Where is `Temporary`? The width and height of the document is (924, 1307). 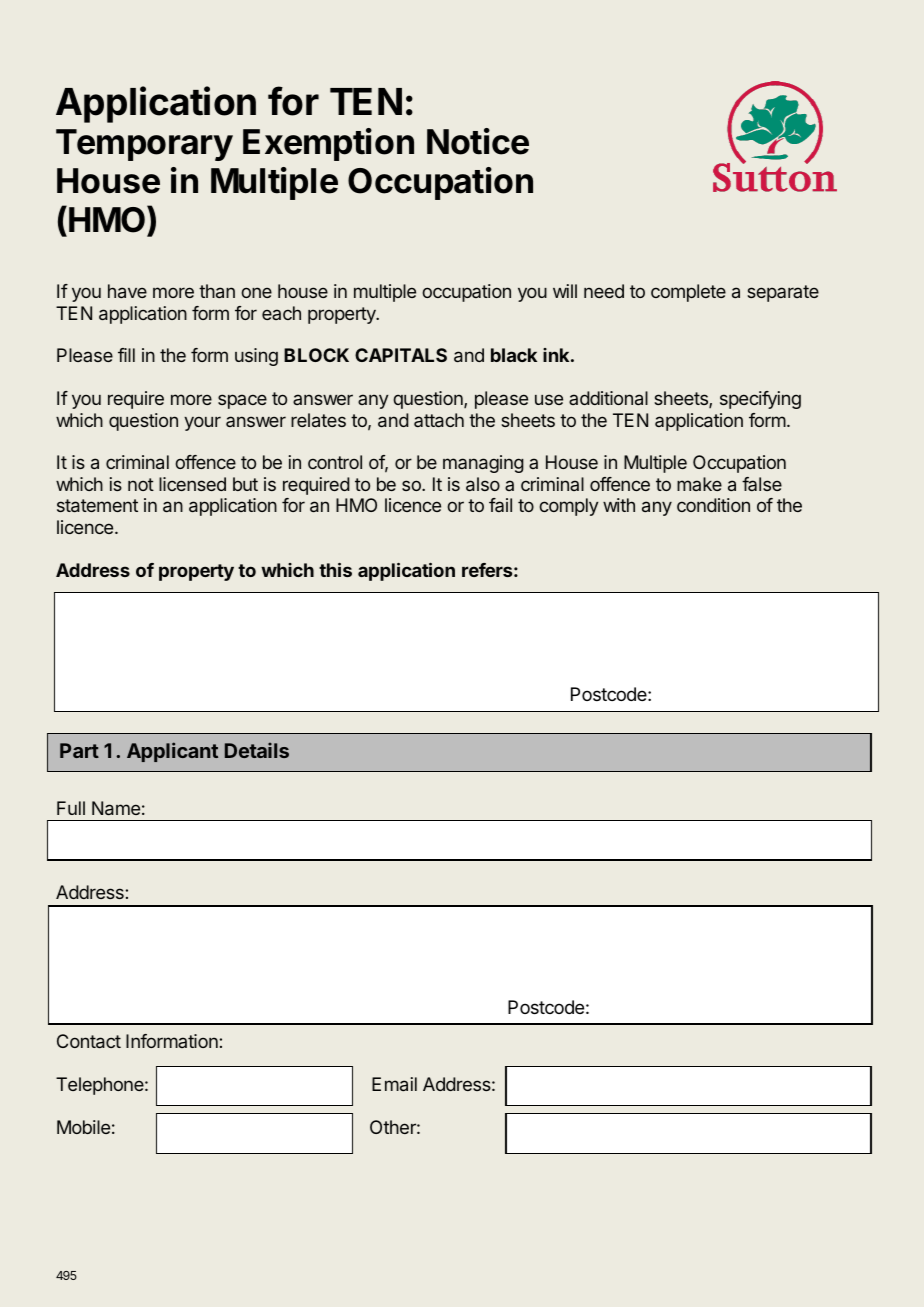
Temporary is located at coordinates (144, 145).
